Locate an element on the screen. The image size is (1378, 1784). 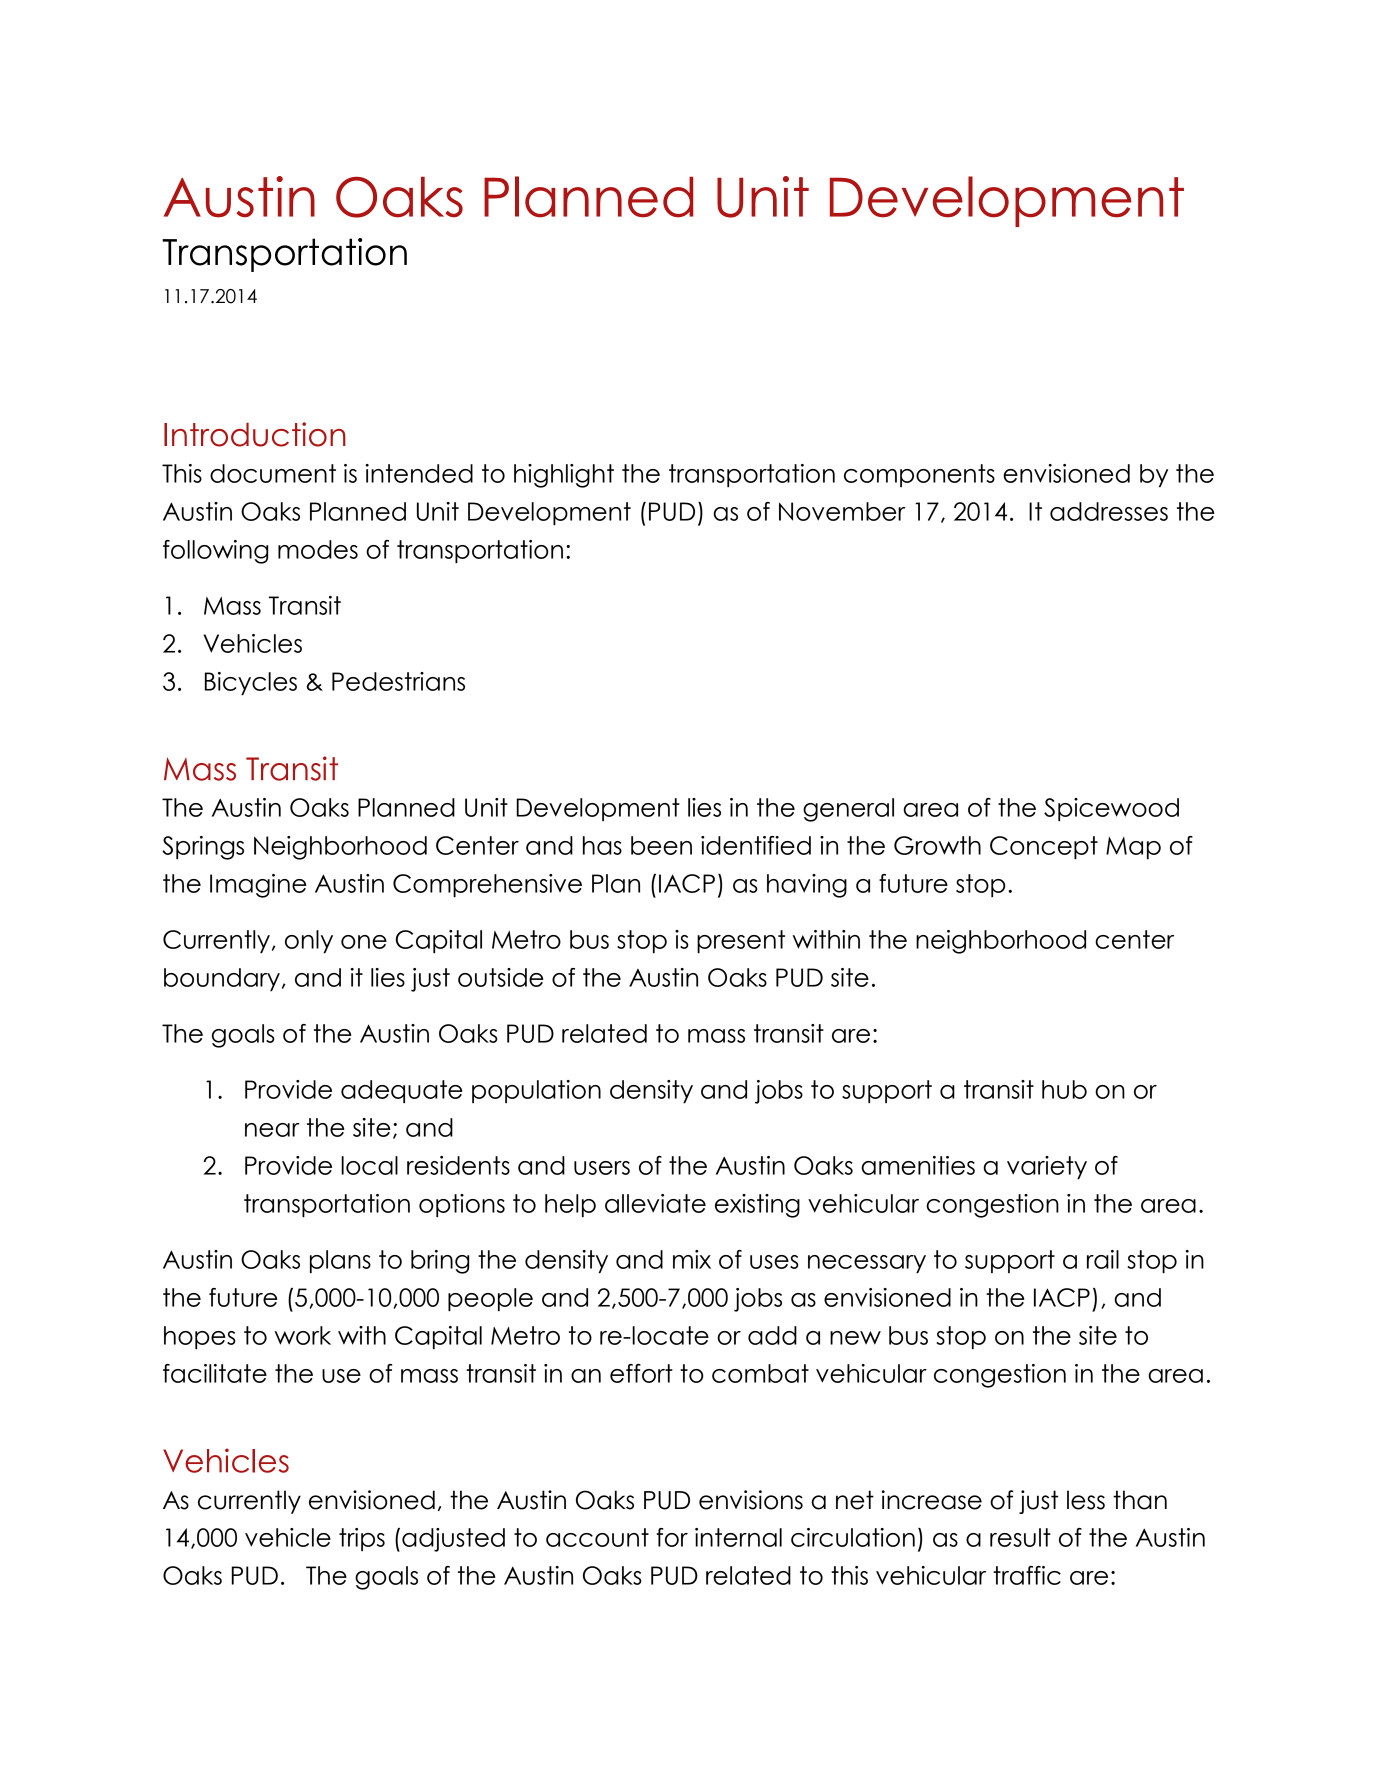
addresses is located at coordinates (1109, 511).
